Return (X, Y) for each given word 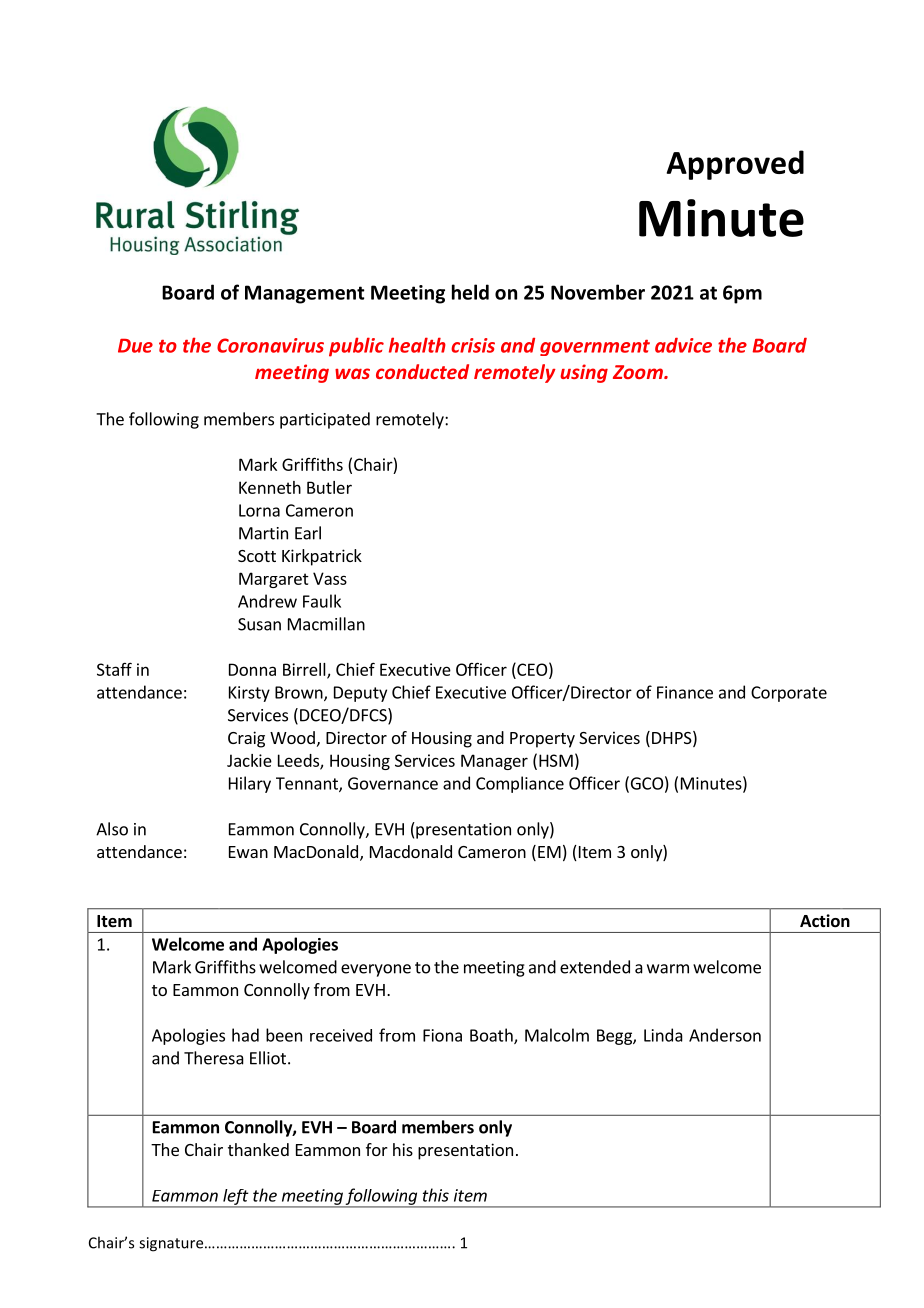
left (236, 1198)
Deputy (360, 694)
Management (304, 294)
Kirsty (249, 694)
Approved (735, 165)
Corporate (789, 694)
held (470, 292)
